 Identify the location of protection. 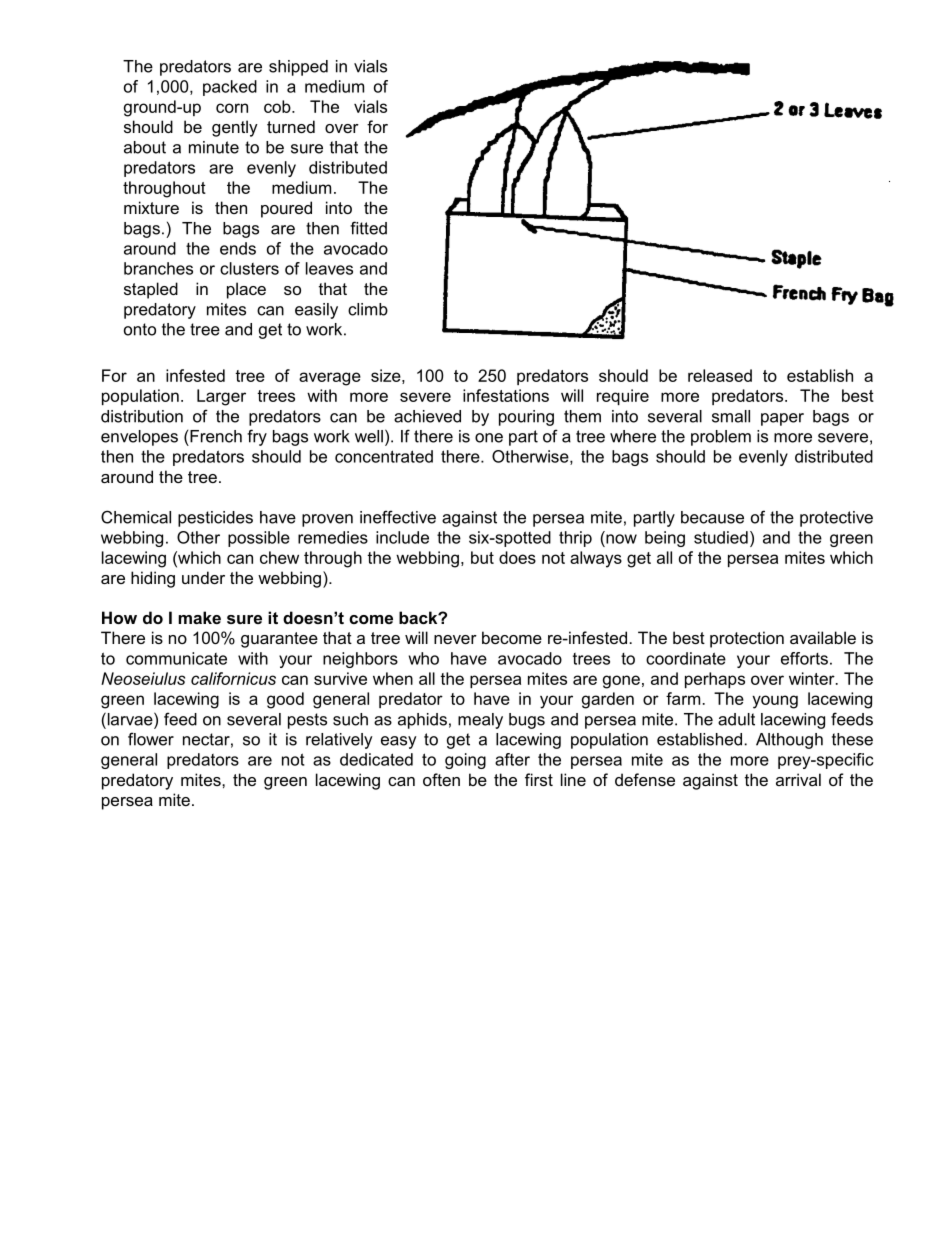
(747, 639).
